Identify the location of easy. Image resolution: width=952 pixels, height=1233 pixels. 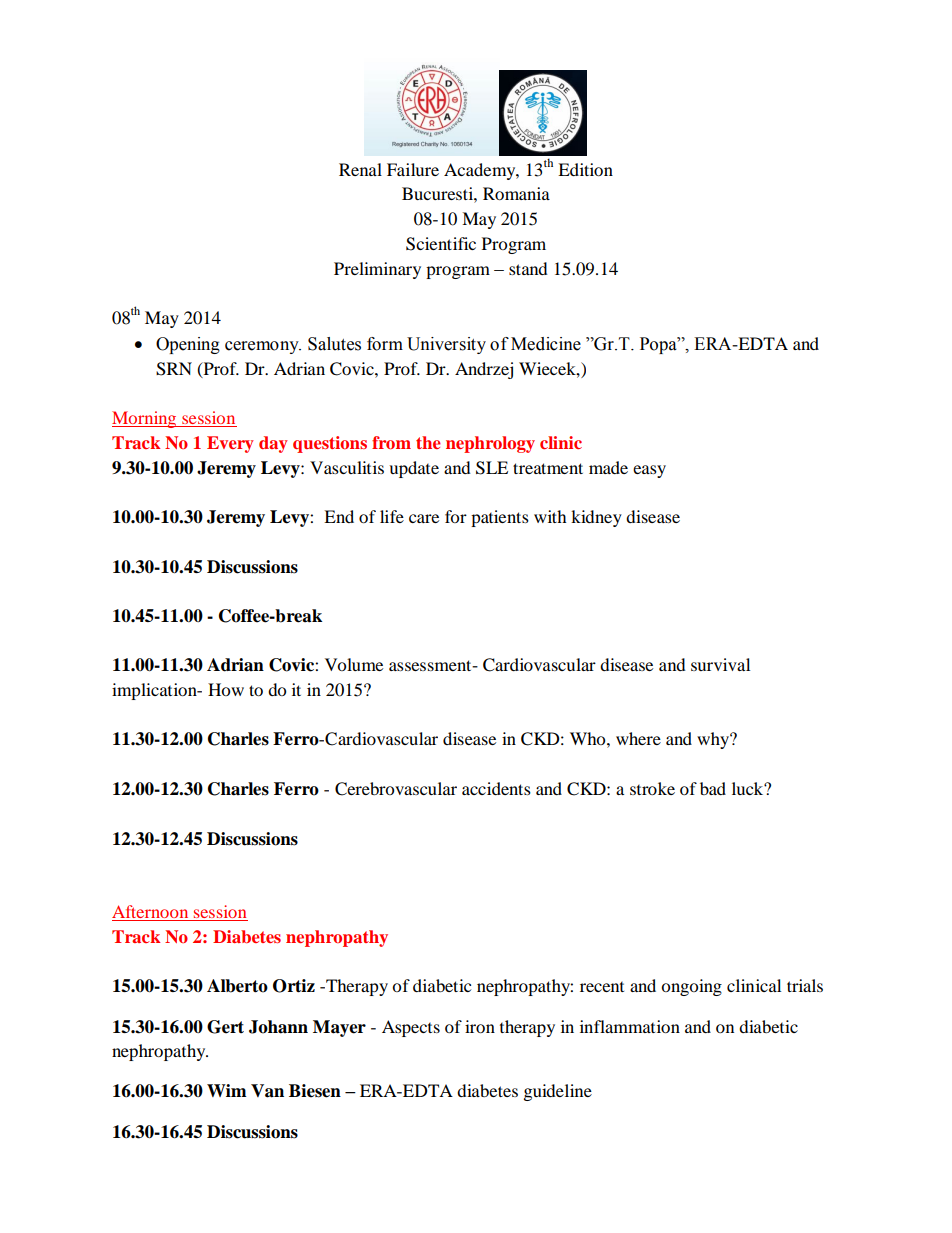
(649, 471).
